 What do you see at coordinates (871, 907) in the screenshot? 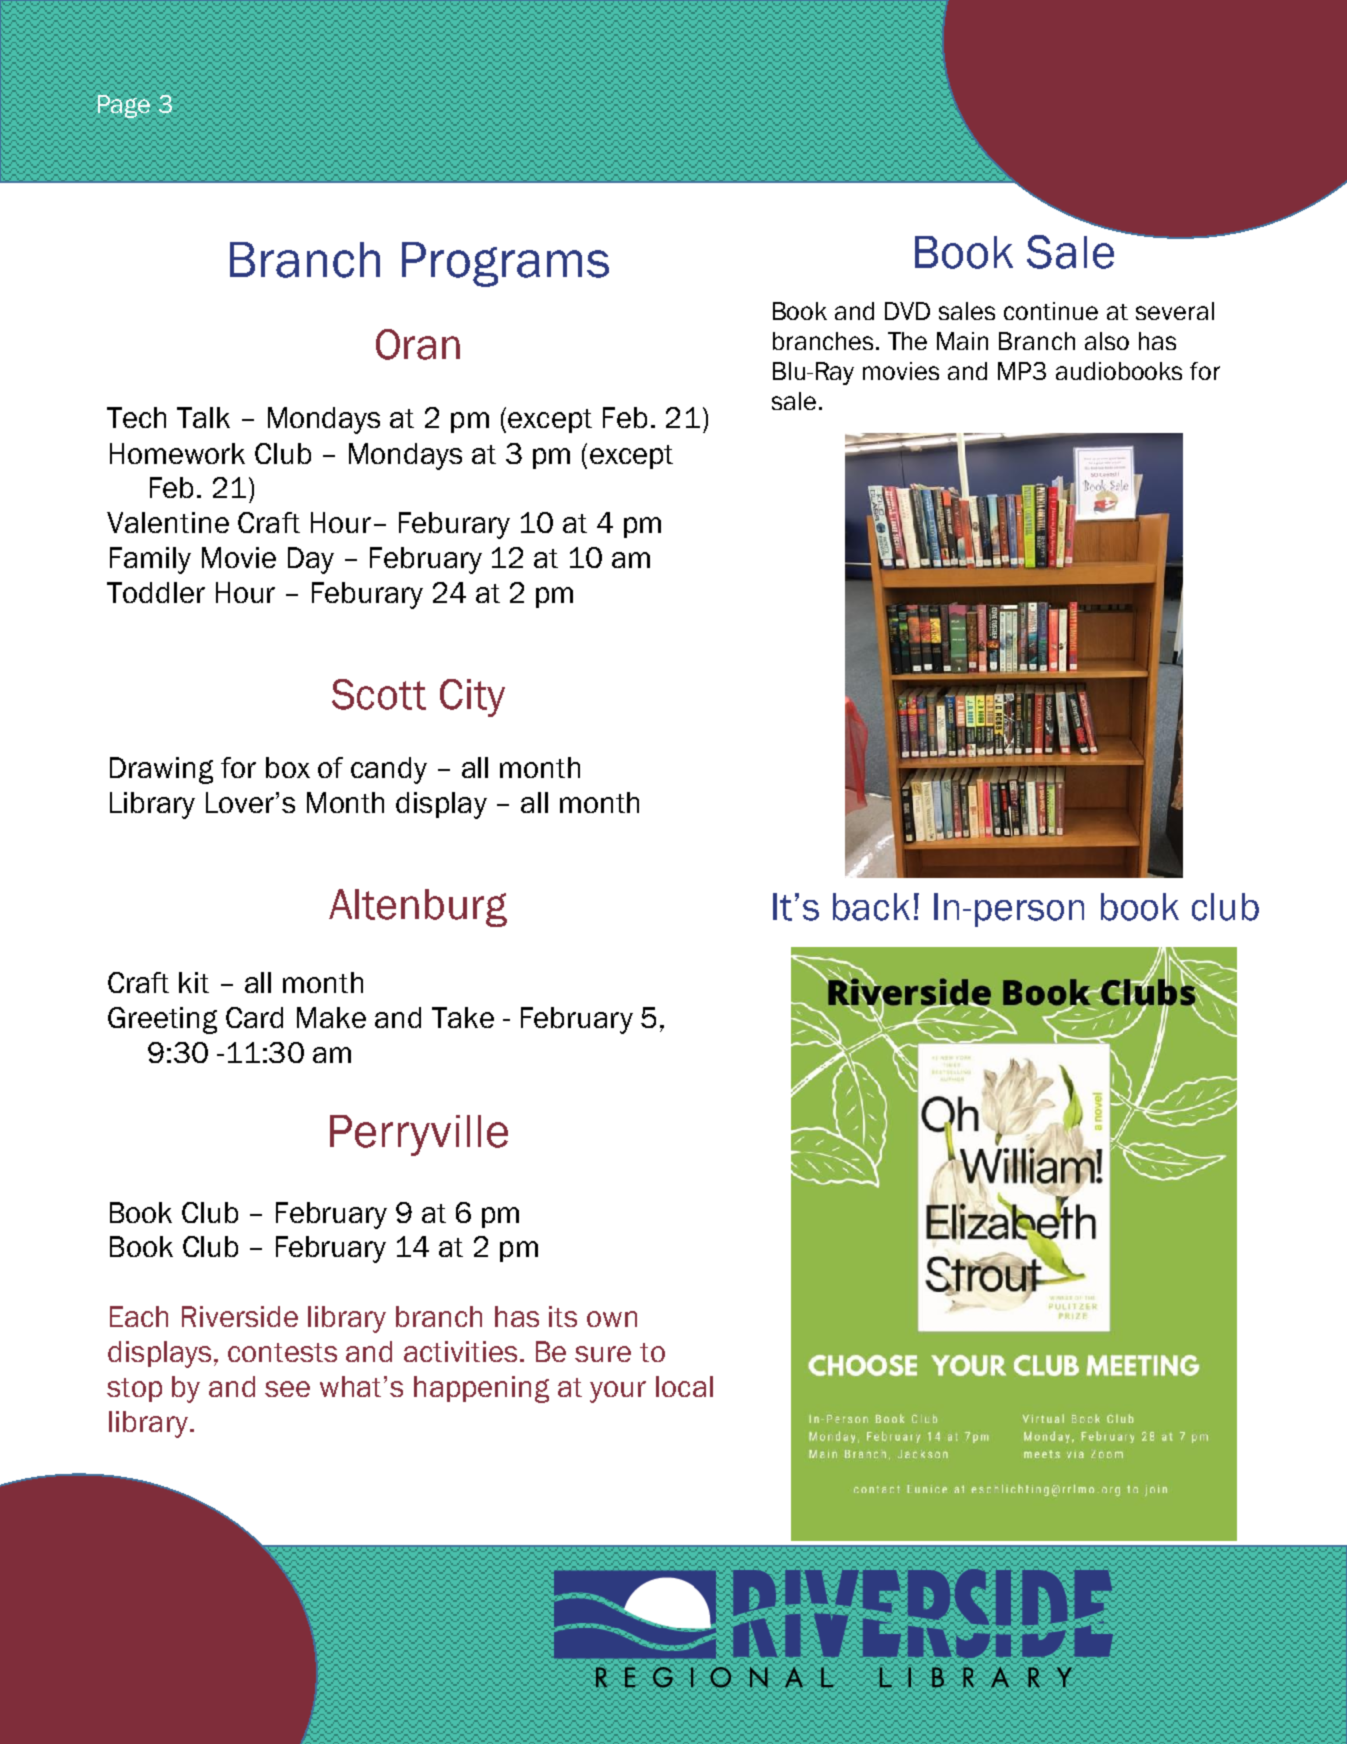
I see `back` at bounding box center [871, 907].
